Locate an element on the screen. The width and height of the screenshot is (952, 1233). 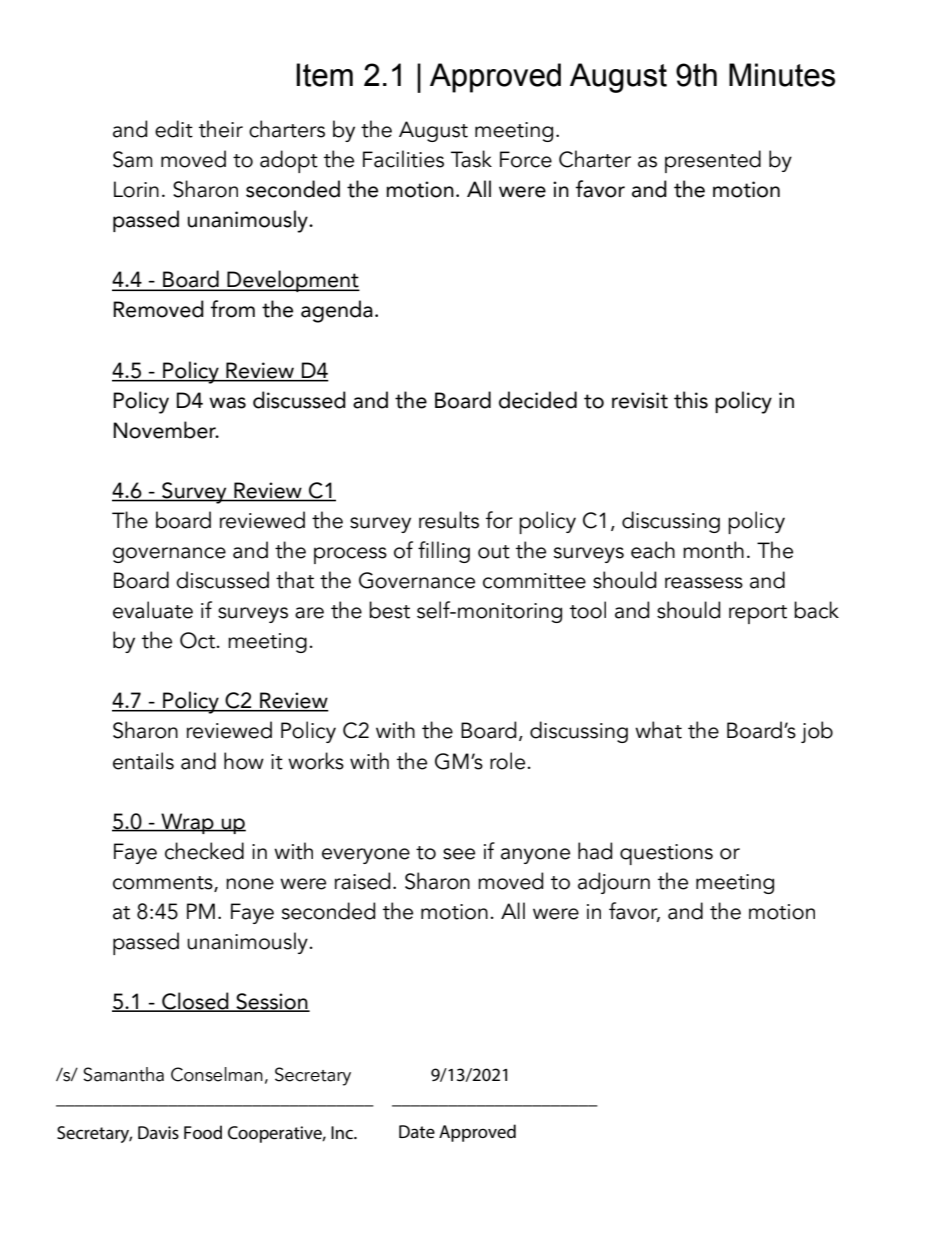
their is located at coordinates (221, 129).
